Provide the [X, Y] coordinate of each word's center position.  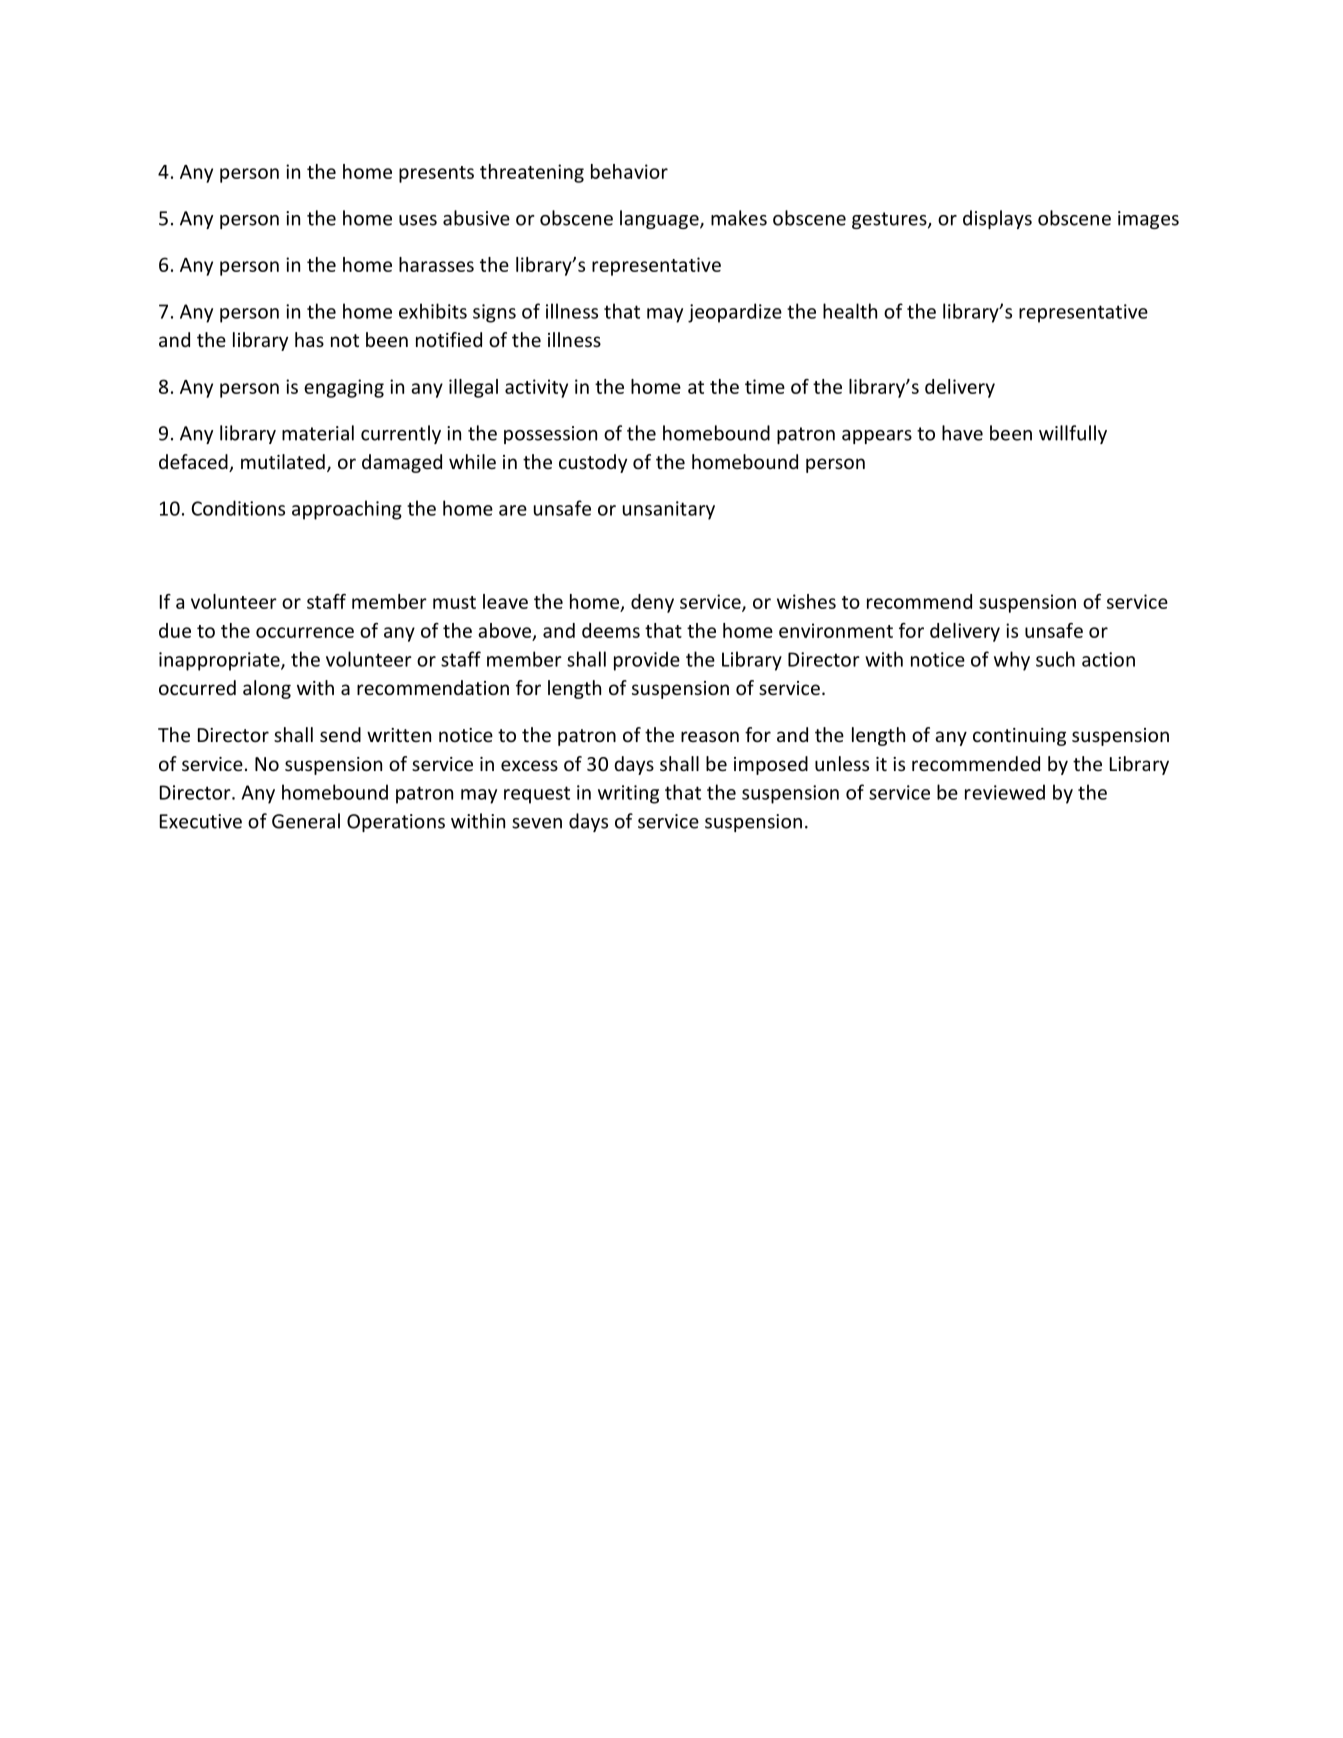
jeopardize [735, 313]
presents [436, 174]
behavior [629, 171]
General [306, 821]
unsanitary [669, 510]
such [1055, 659]
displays [997, 219]
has [309, 339]
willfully [1073, 434]
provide [647, 661]
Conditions [238, 508]
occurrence [305, 632]
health [850, 311]
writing [628, 794]
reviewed [1005, 792]
